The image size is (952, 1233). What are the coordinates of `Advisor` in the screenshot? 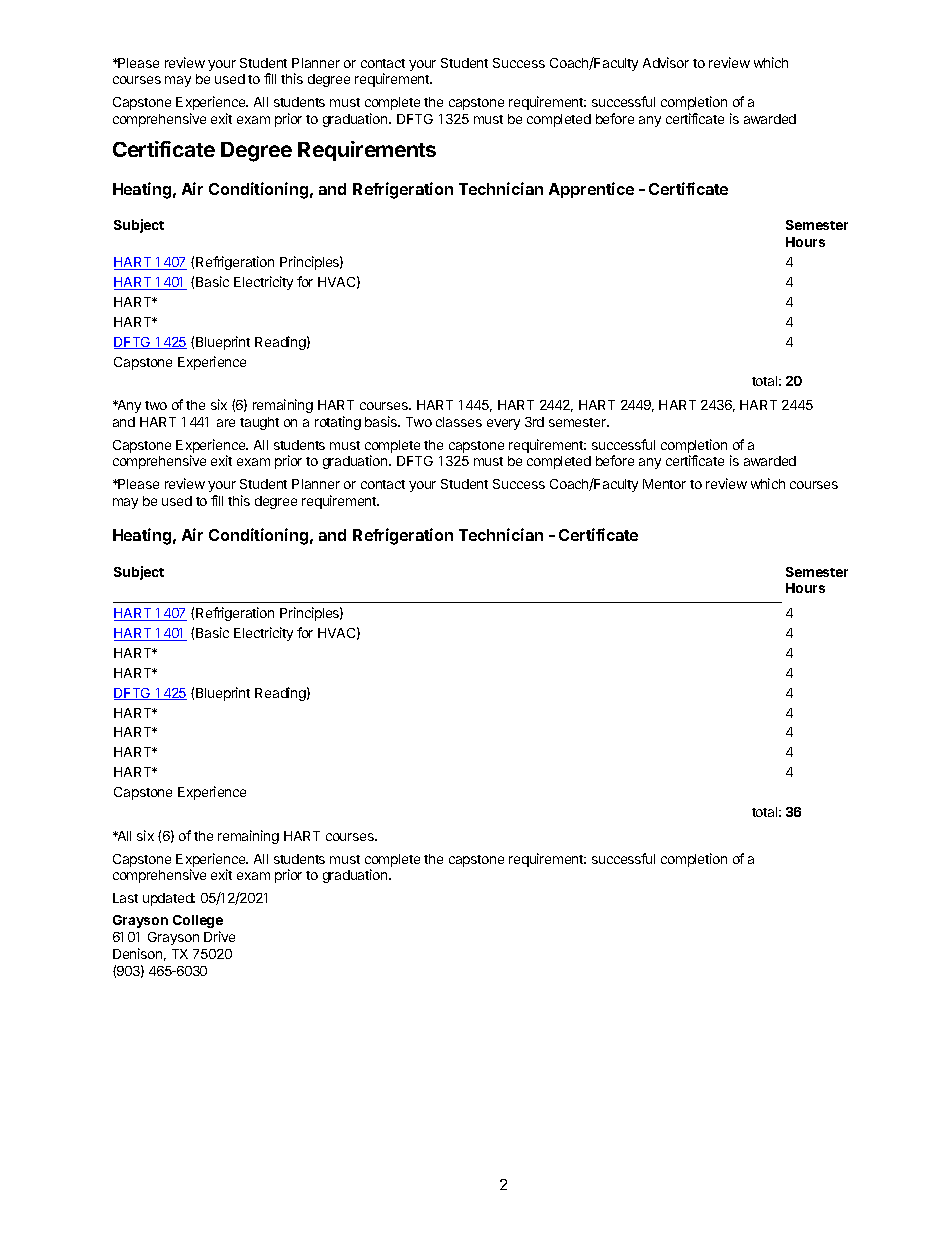 It's located at (666, 62).
